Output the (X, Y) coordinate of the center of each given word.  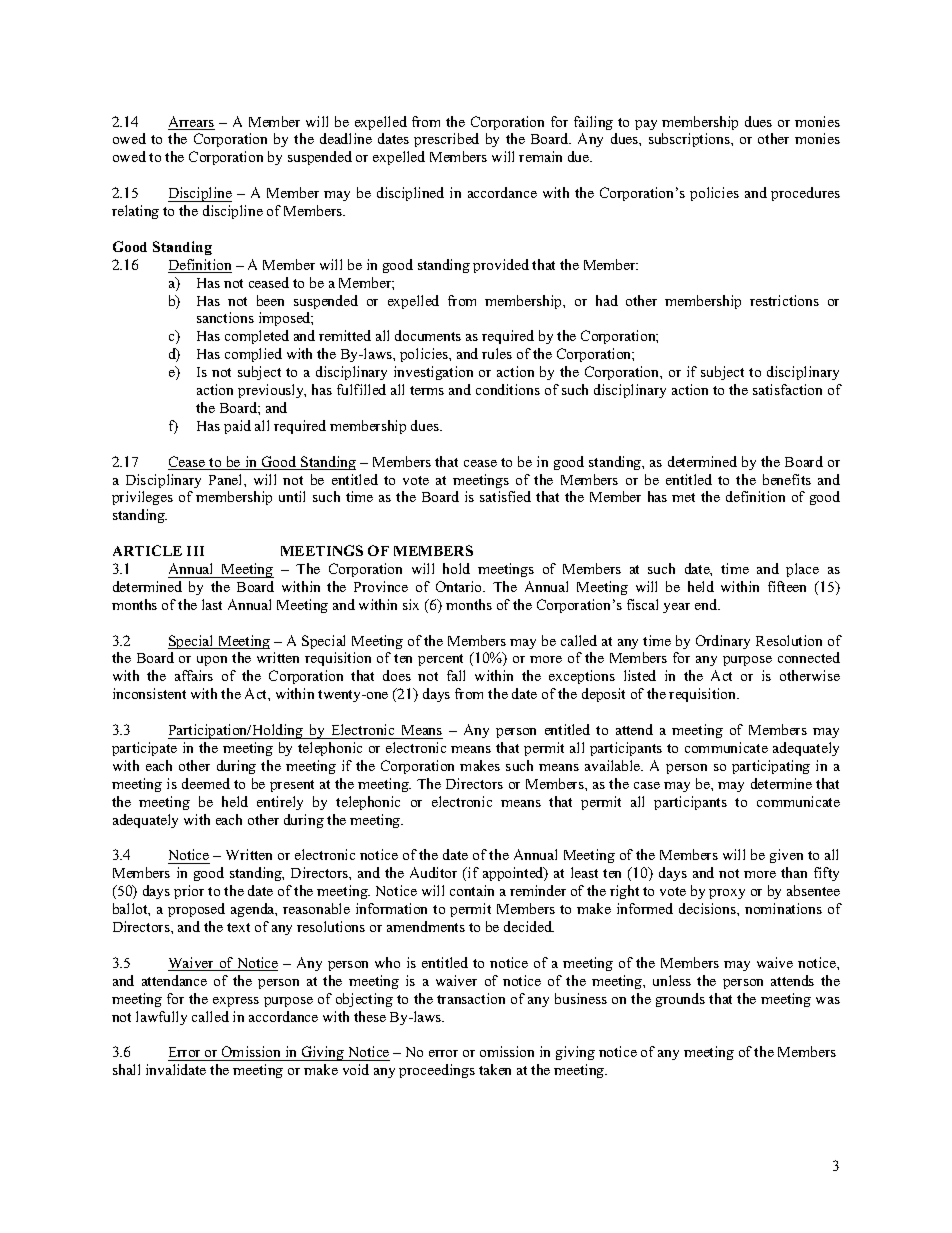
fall (456, 675)
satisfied (505, 496)
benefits (787, 479)
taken (495, 1069)
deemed (206, 783)
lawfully (161, 1018)
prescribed (446, 140)
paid (237, 427)
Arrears (191, 123)
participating (771, 767)
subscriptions (690, 140)
